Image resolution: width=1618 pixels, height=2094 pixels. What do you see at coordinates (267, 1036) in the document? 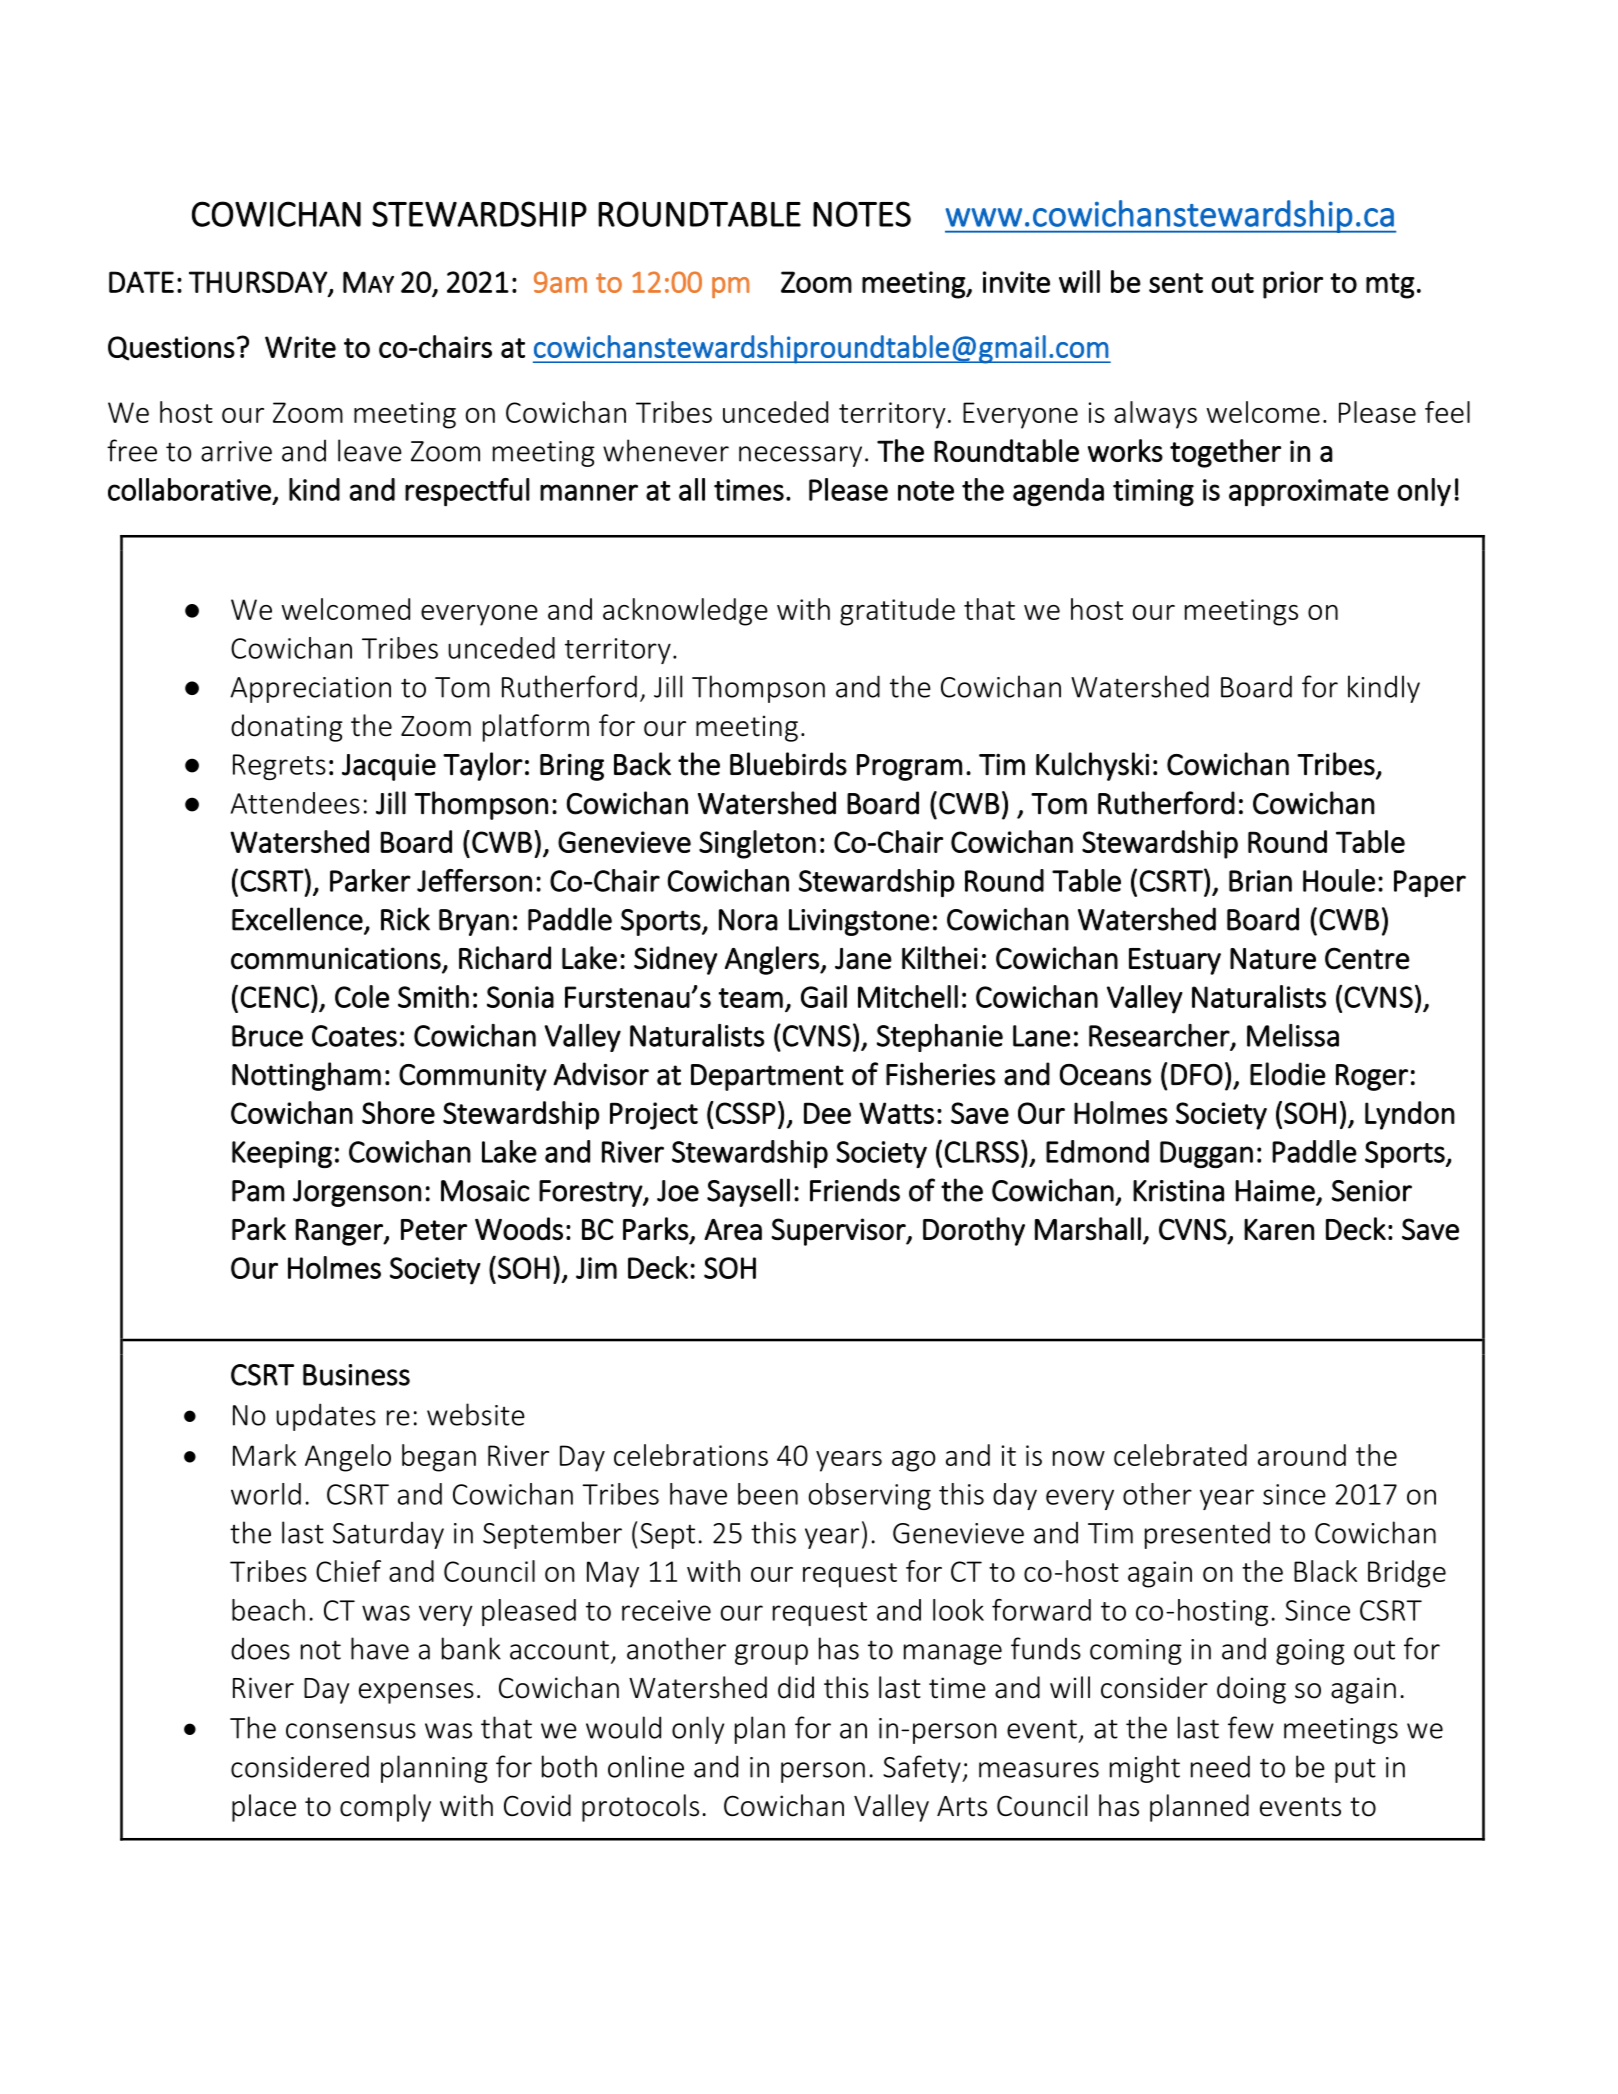
I see `Bruce` at bounding box center [267, 1036].
